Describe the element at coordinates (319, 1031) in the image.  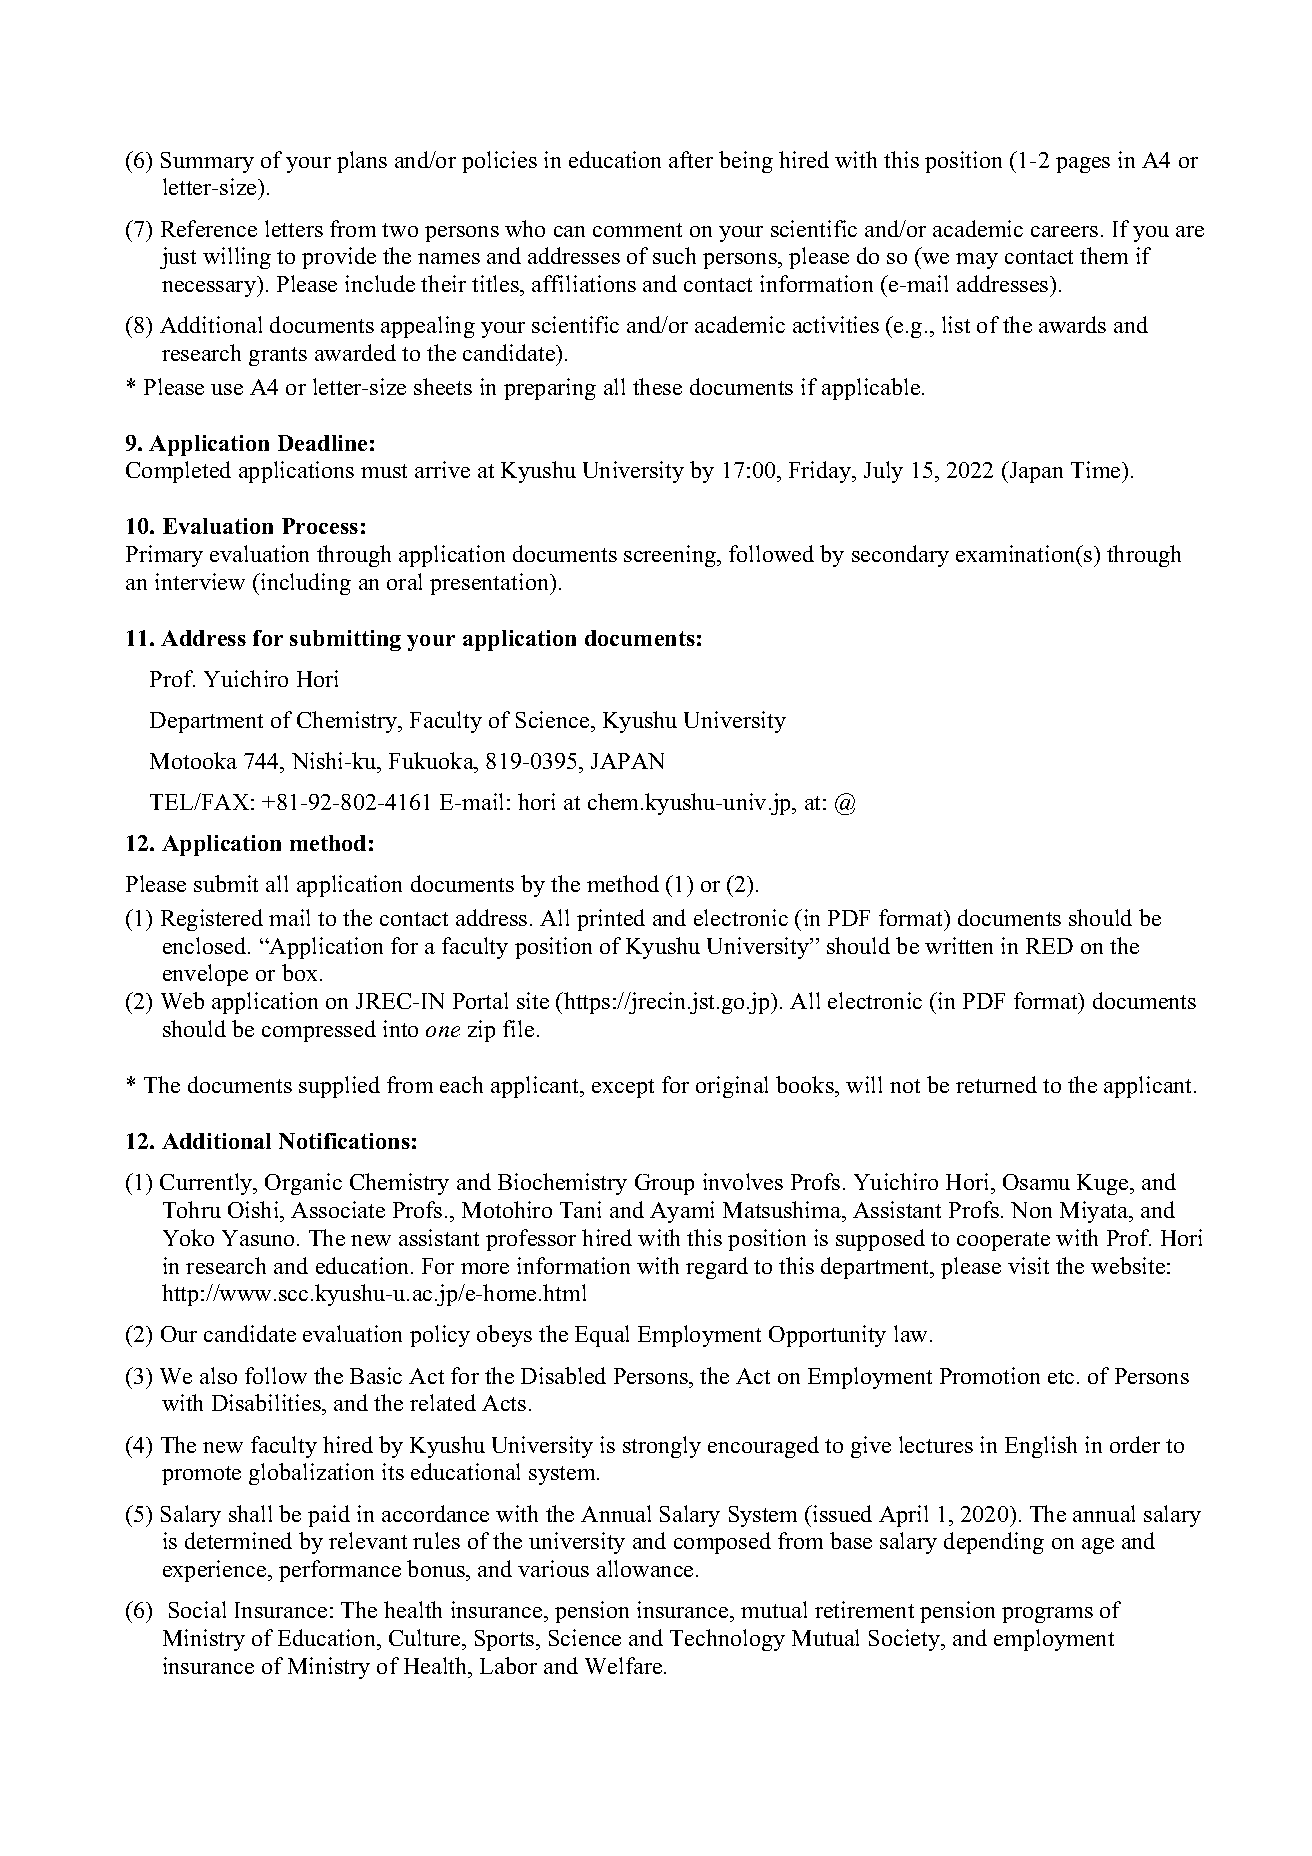
I see `compressed` at that location.
